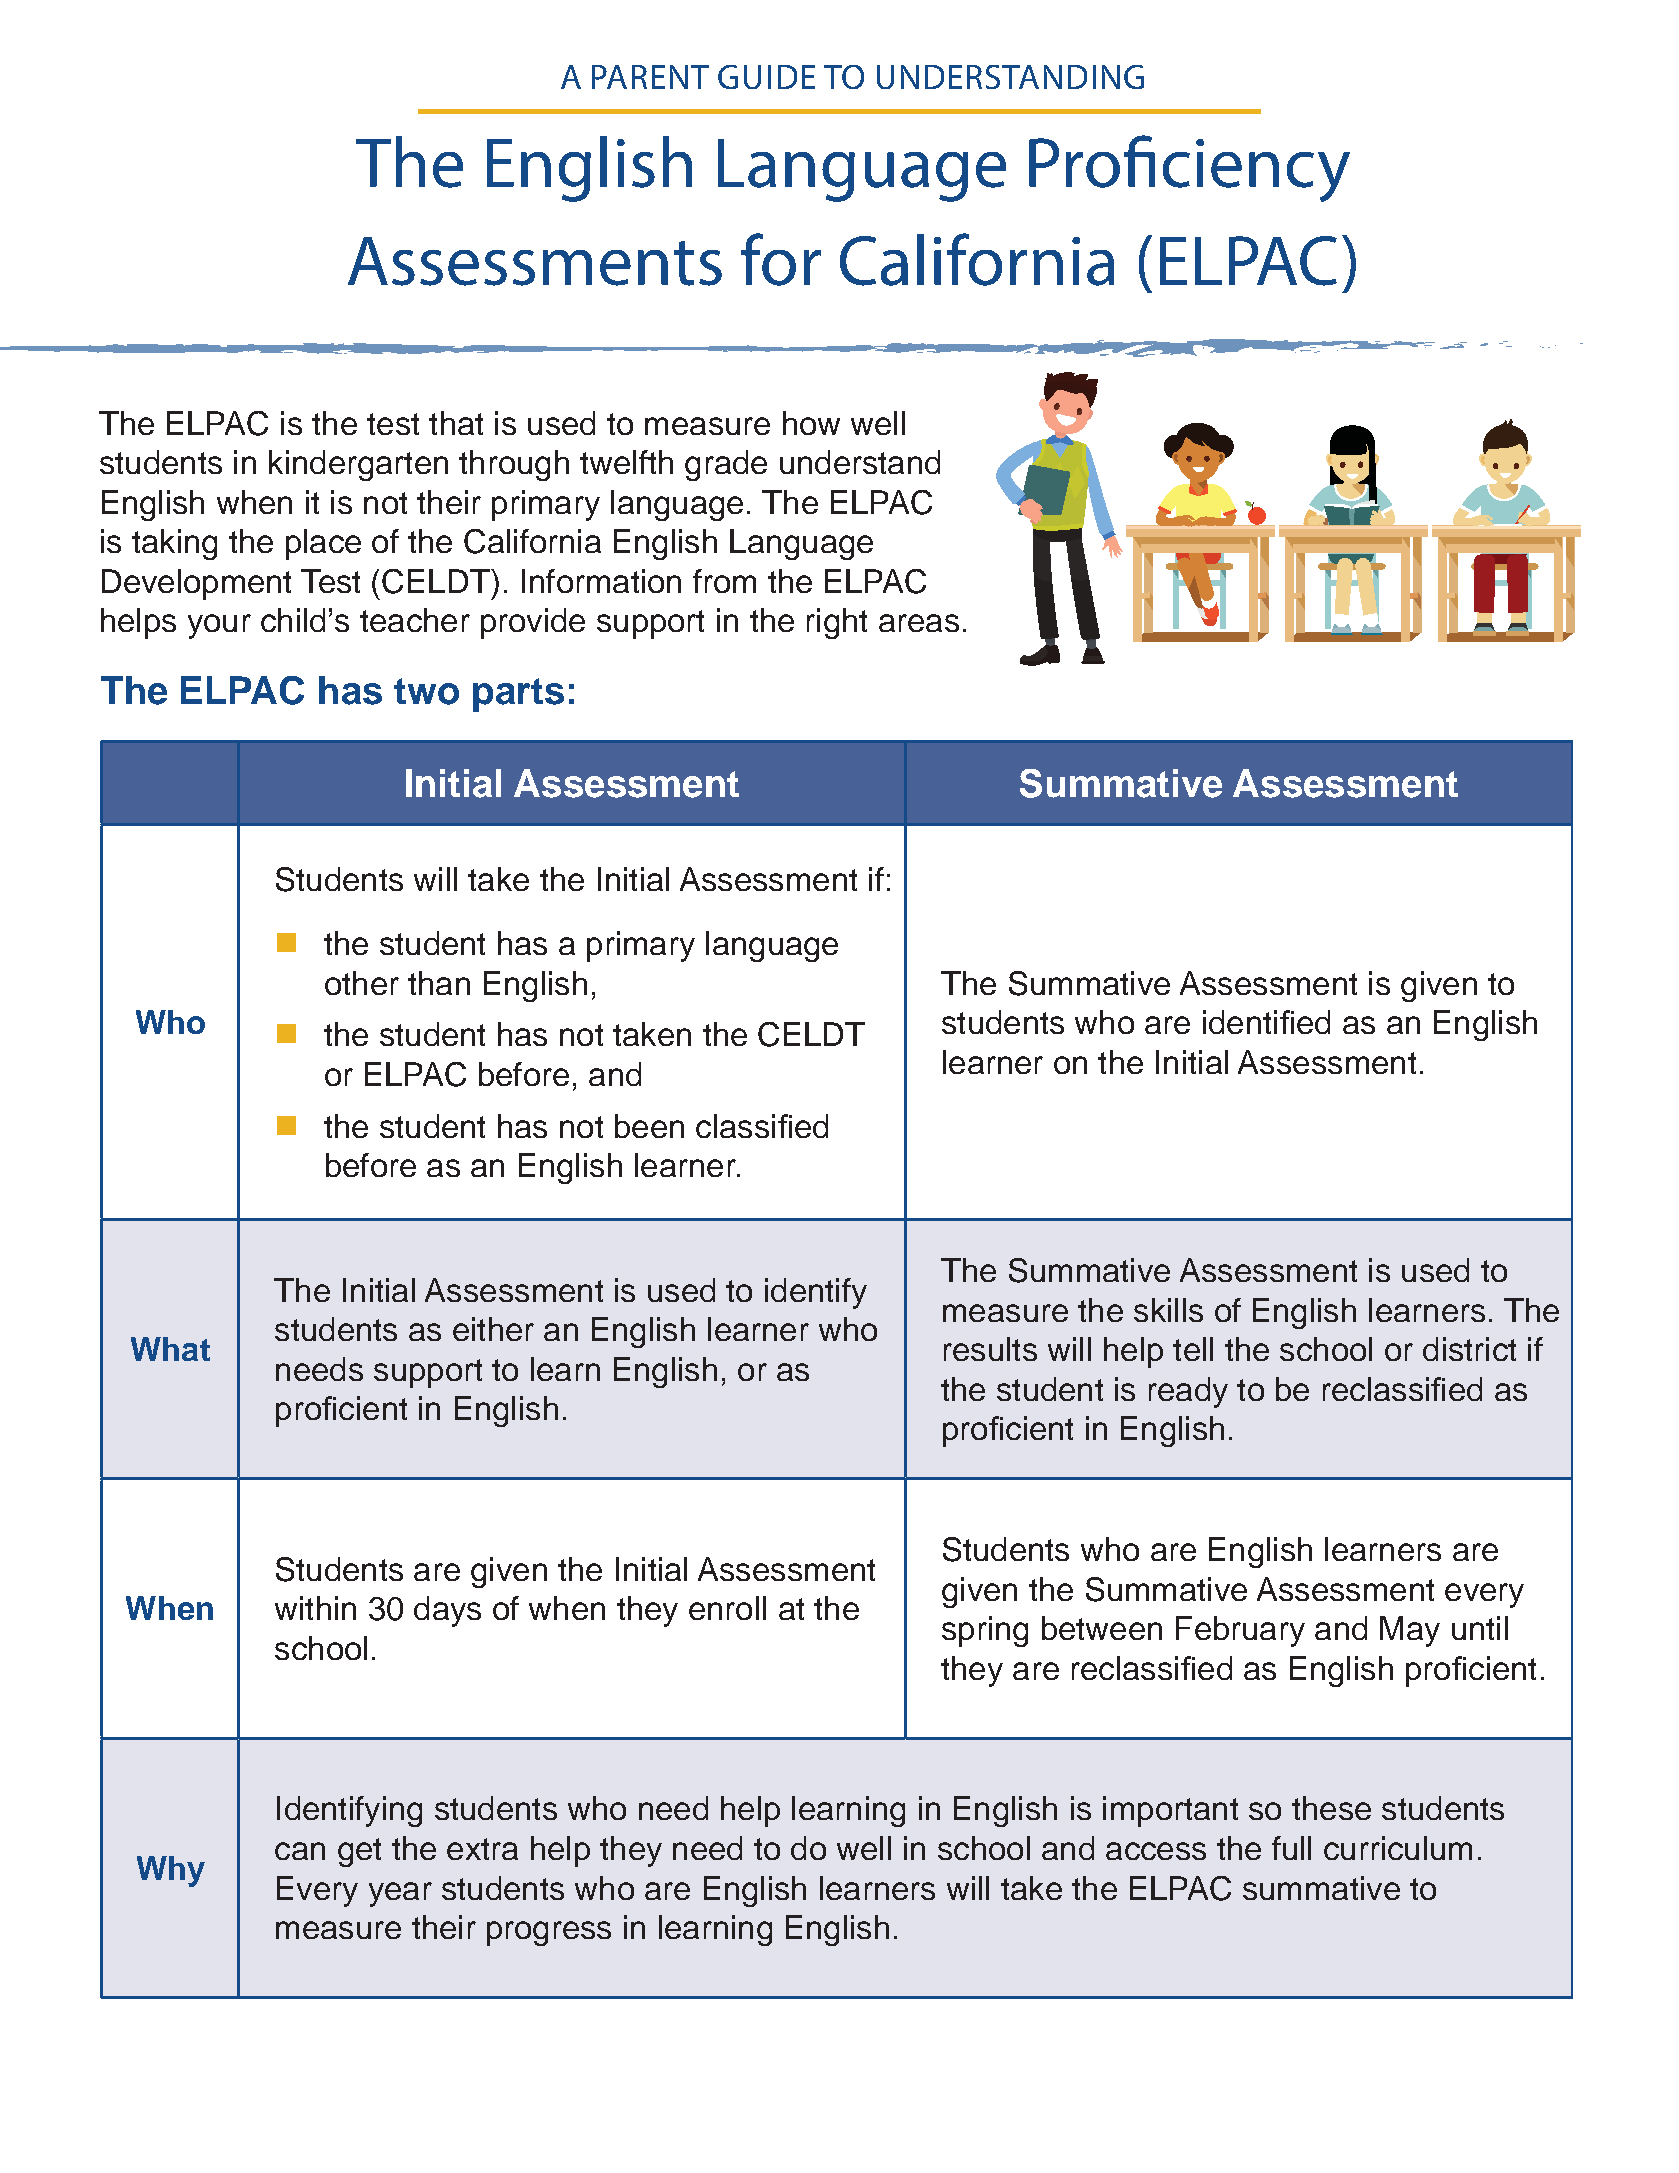 The image size is (1679, 2173). What do you see at coordinates (650, 77) in the page?
I see `PARENT` at bounding box center [650, 77].
